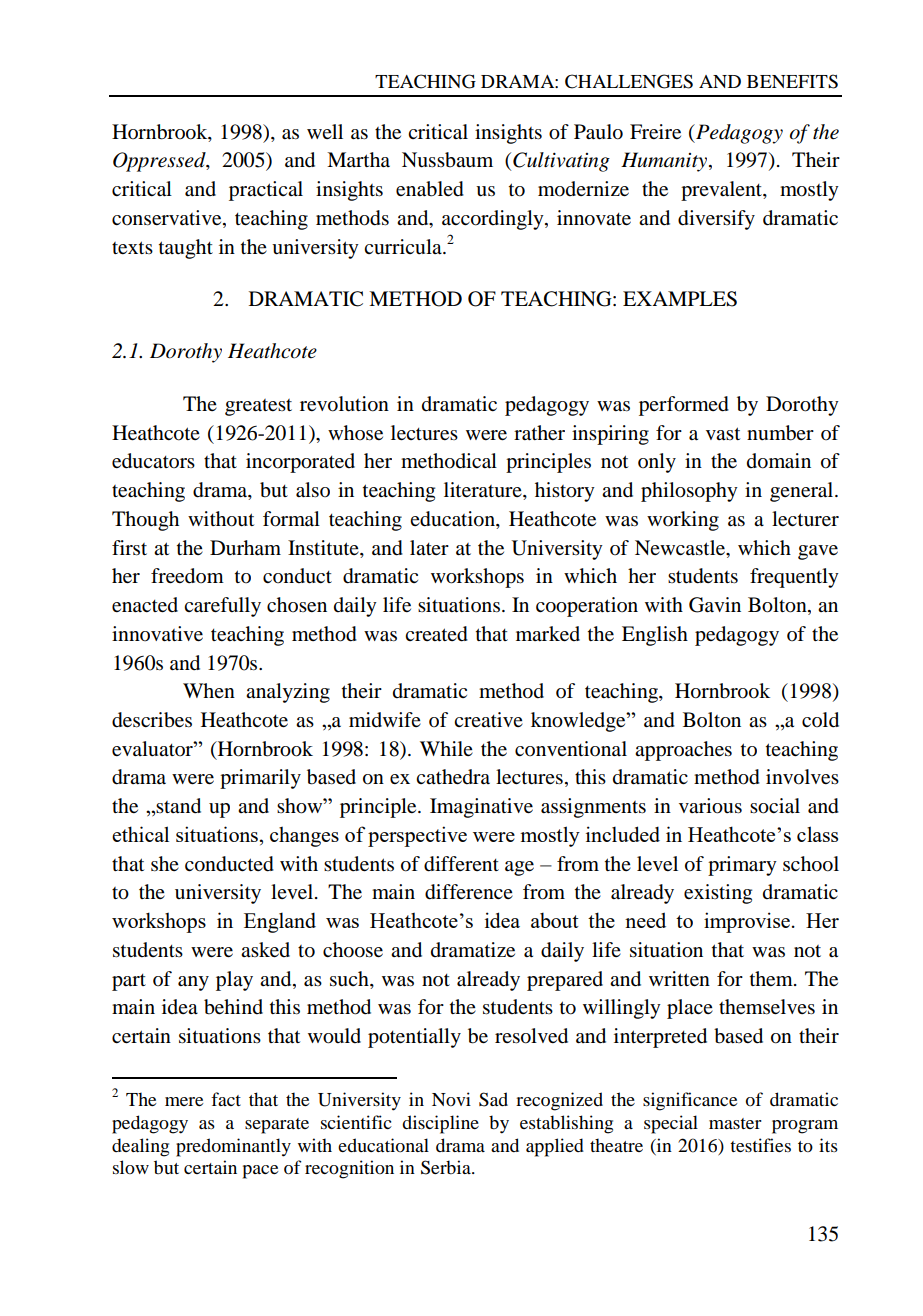  I want to click on educators, so click(153, 461).
